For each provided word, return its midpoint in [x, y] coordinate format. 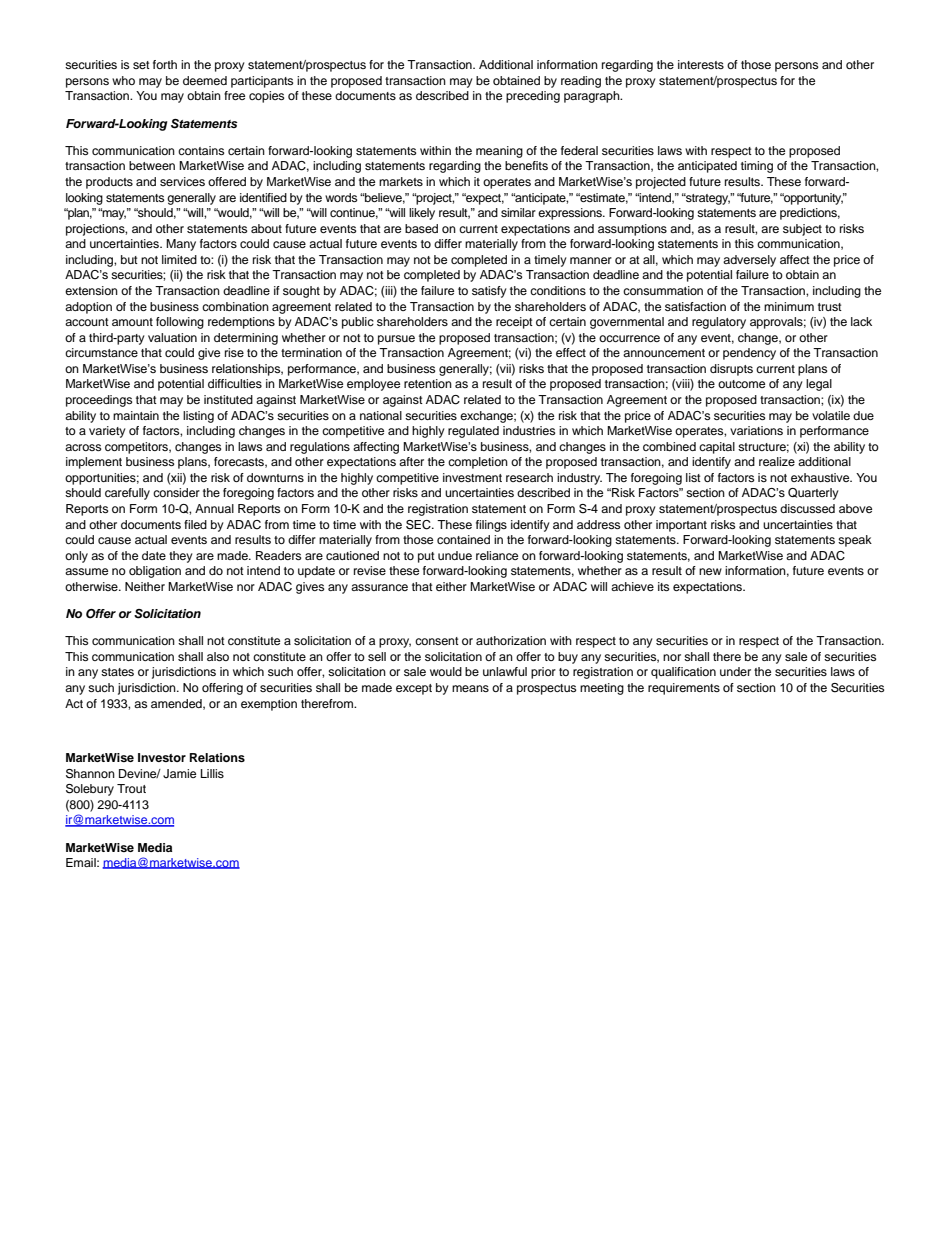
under [735, 671]
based [421, 228]
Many [181, 245]
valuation [172, 337]
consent [437, 641]
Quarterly [813, 494]
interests [701, 64]
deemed [205, 80]
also [218, 656]
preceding [533, 97]
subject [802, 230]
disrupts [731, 370]
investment [472, 477]
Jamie [179, 774]
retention [428, 383]
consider [176, 492]
